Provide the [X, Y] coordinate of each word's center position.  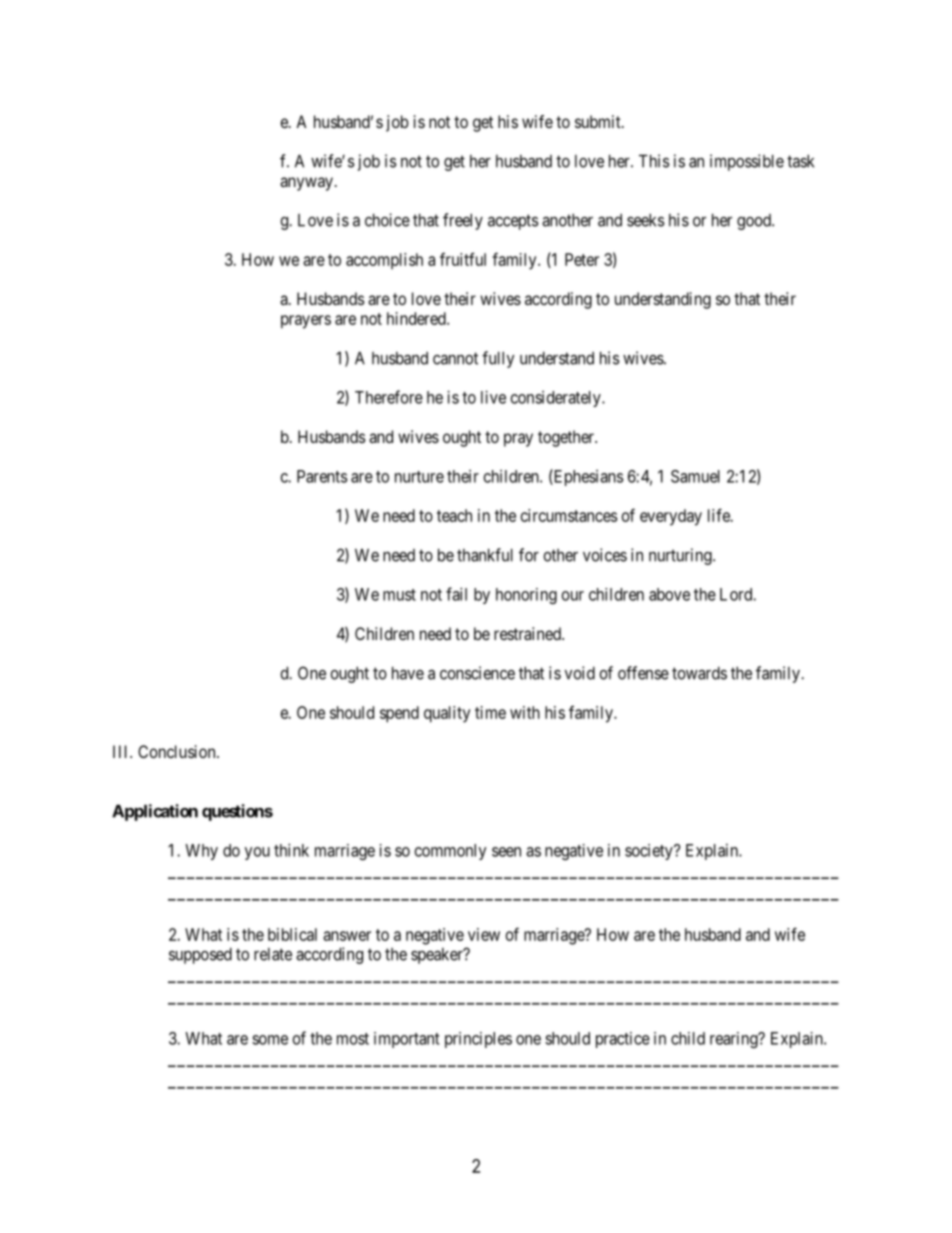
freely [463, 221]
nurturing [681, 556]
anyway [306, 184]
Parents [322, 476]
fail [456, 594]
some [270, 1040]
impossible [747, 162]
